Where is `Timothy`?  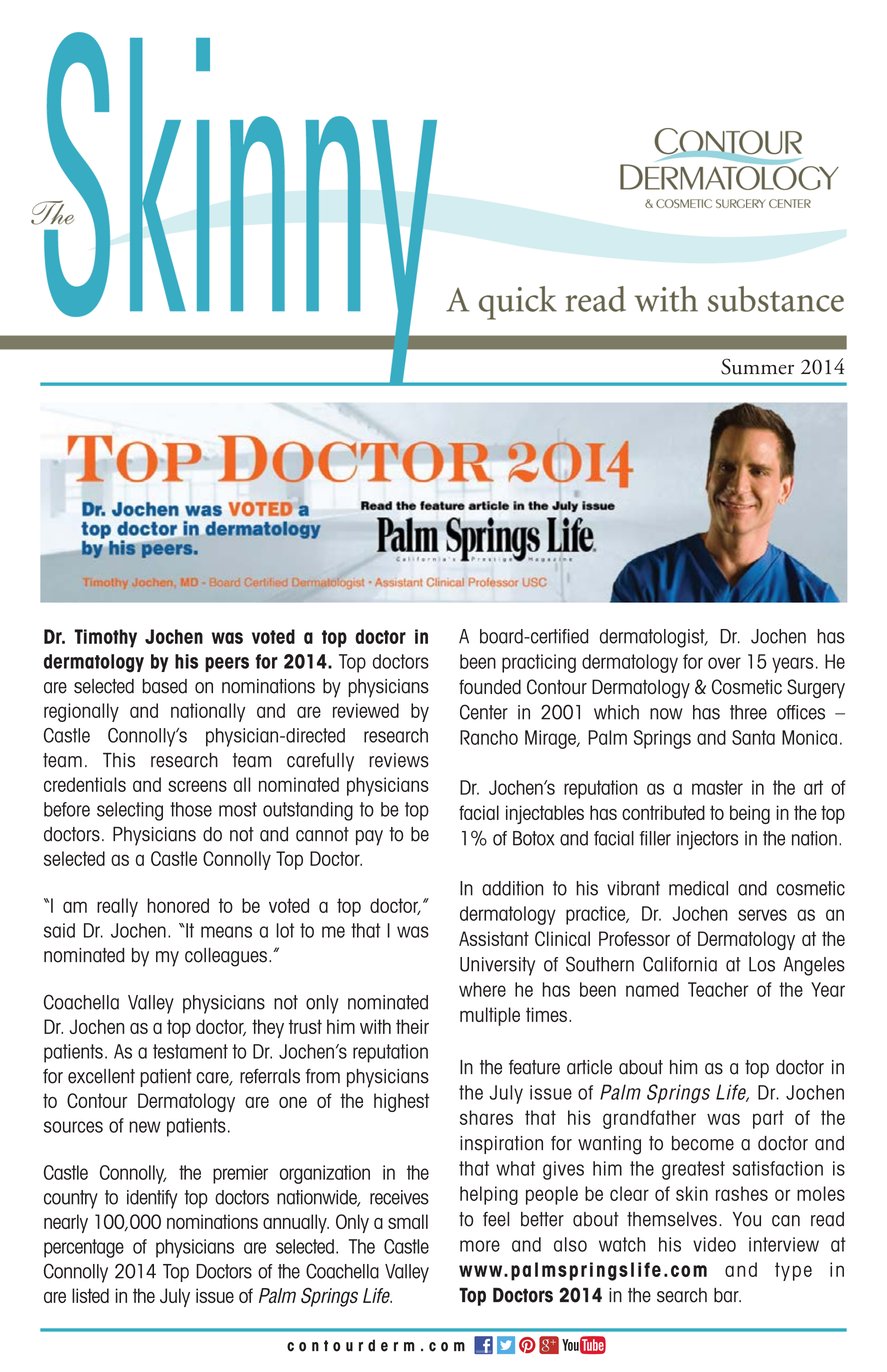
Timothy is located at coordinates (105, 638).
